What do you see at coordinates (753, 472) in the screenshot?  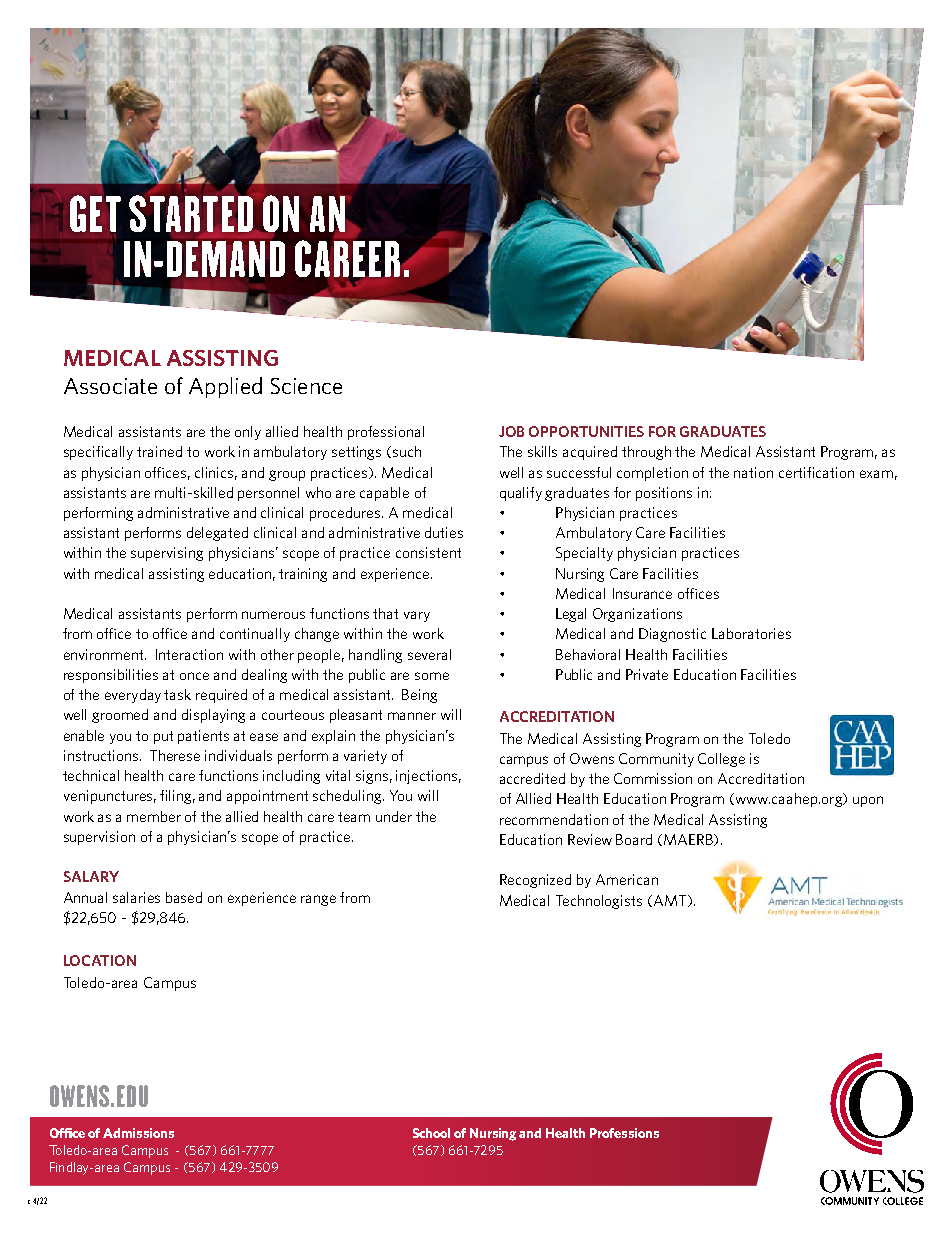 I see `nation` at bounding box center [753, 472].
